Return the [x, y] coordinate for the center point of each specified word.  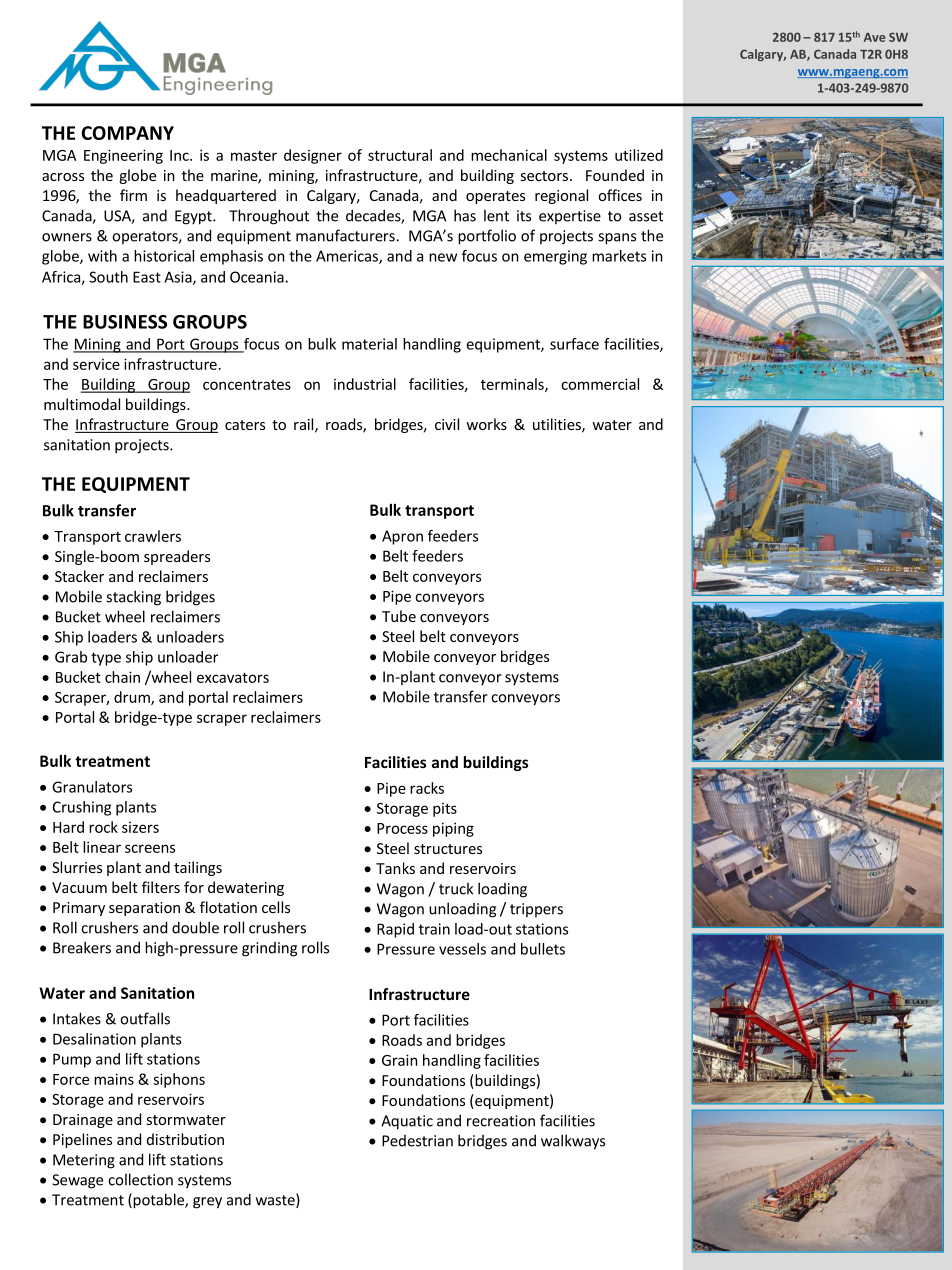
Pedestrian [417, 1141]
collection [140, 1179]
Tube [399, 616]
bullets [543, 949]
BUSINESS [125, 322]
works [486, 424]
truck [456, 888]
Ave [874, 37]
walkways [573, 1142]
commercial [600, 384]
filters [161, 887]
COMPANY [128, 133]
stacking [133, 598]
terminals [513, 385]
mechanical [509, 155]
